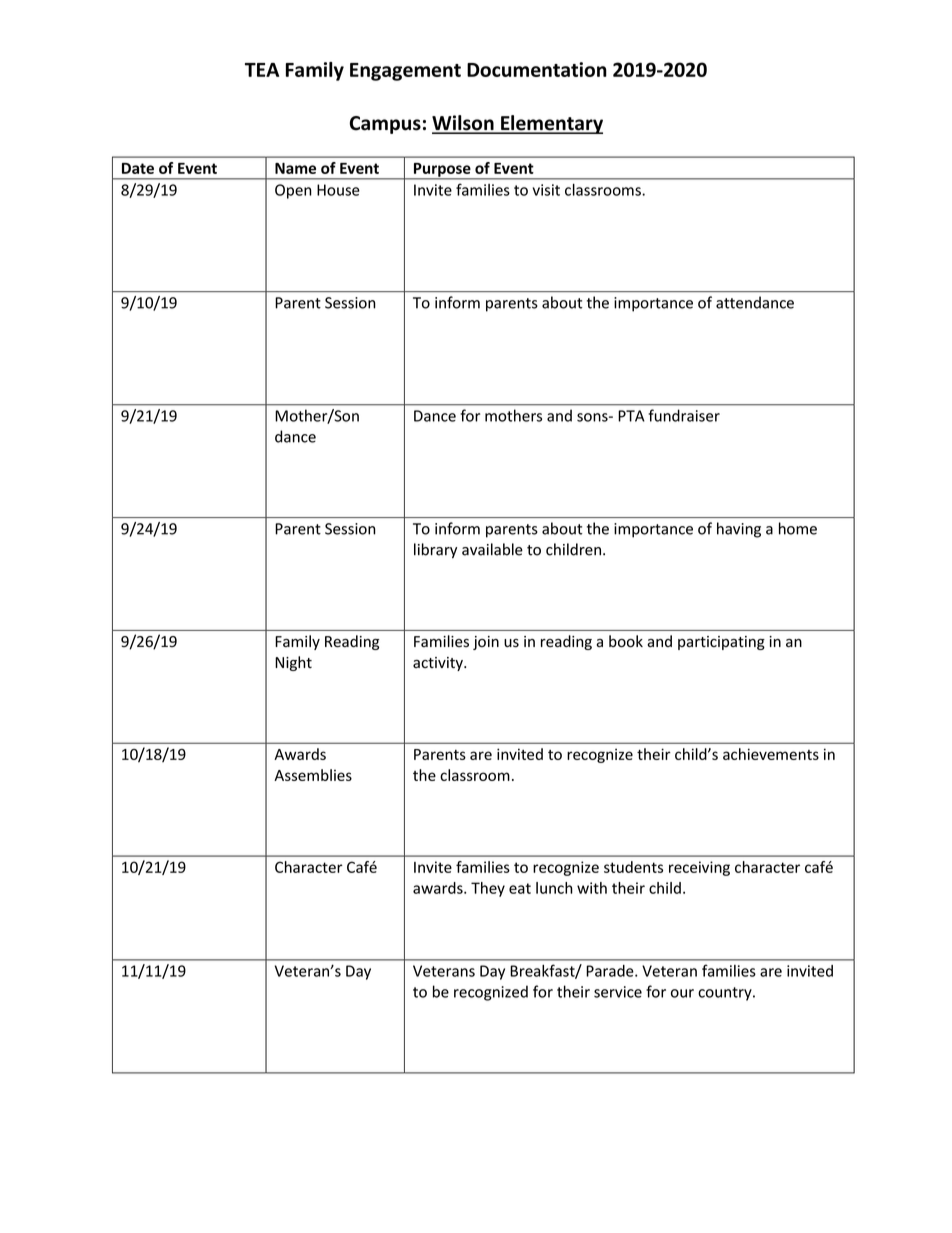 The image size is (952, 1233). What do you see at coordinates (739, 530) in the image?
I see `having` at bounding box center [739, 530].
